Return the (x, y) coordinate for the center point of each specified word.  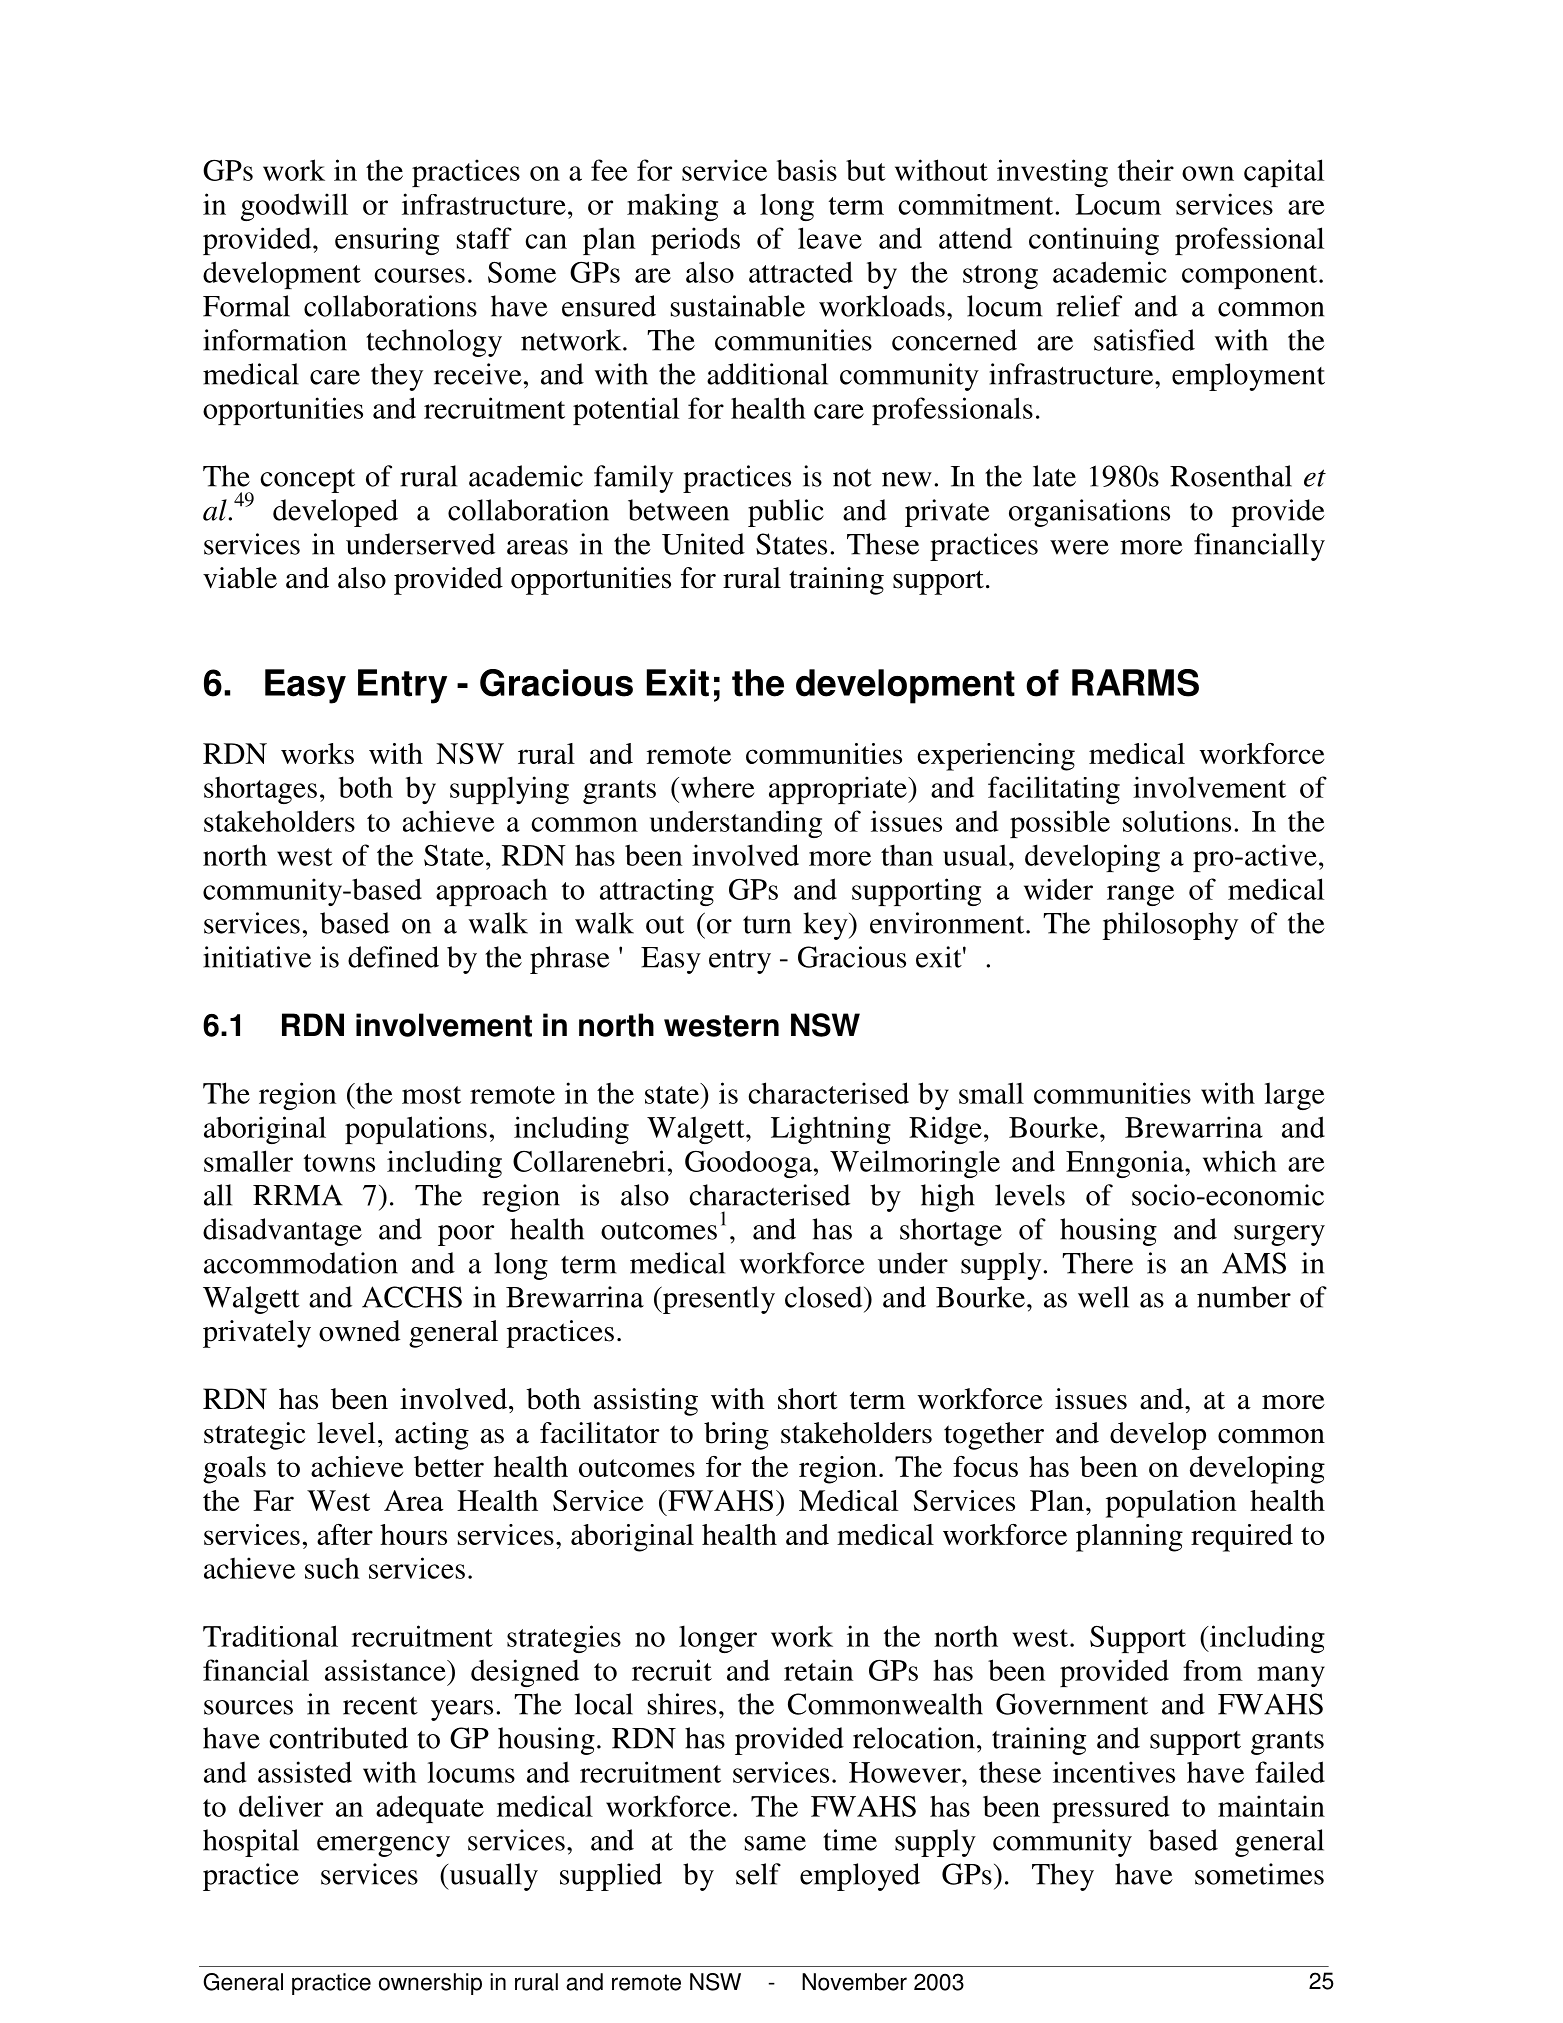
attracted (801, 272)
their (1146, 170)
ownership (430, 1984)
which (1240, 1161)
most (431, 1095)
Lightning (831, 1130)
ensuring (387, 241)
